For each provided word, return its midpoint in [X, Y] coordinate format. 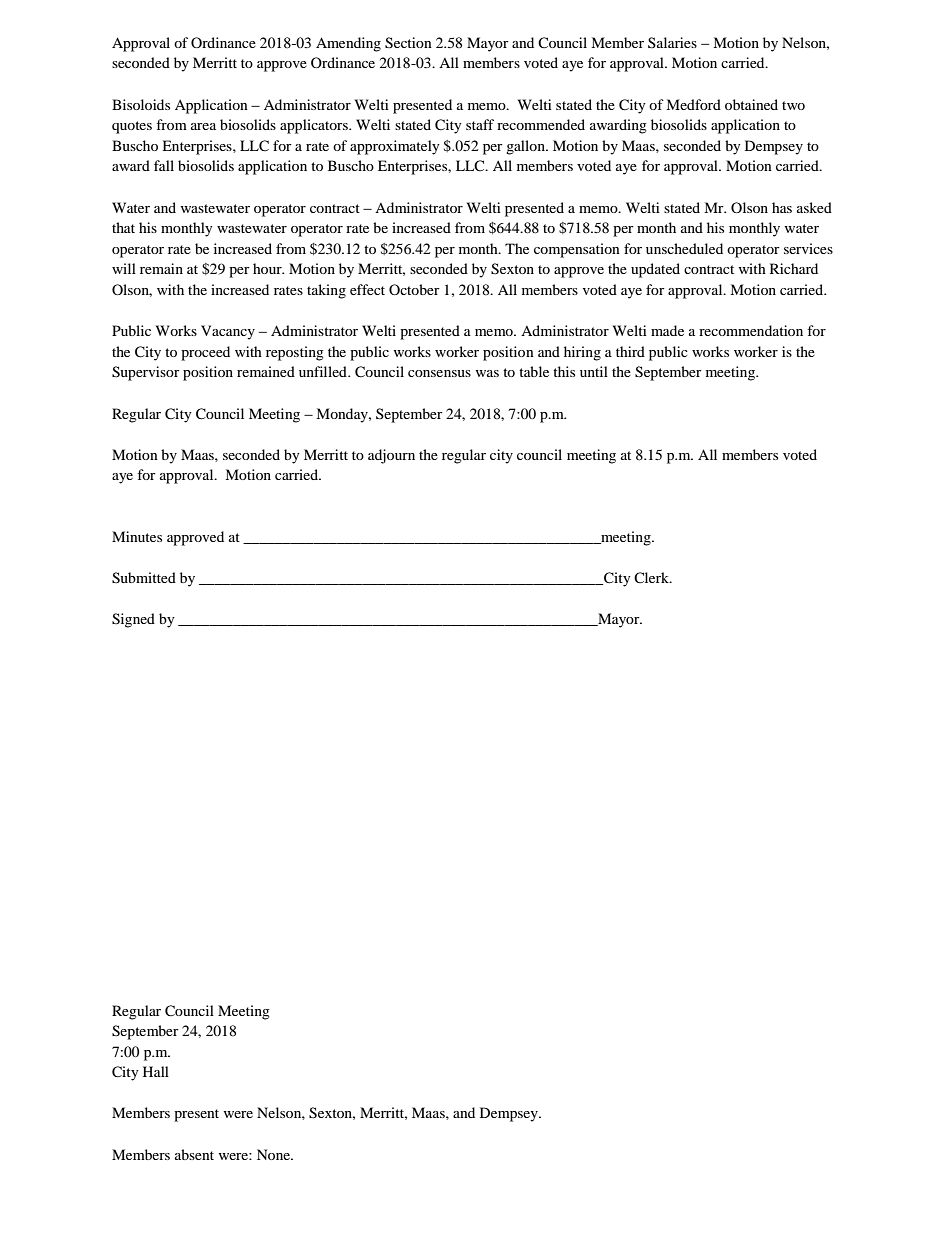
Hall [156, 1071]
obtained [751, 104]
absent [194, 1154]
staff [480, 124]
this [564, 371]
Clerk [653, 577]
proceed [205, 353]
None [274, 1154]
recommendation [751, 330]
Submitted [144, 578]
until [594, 371]
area [203, 126]
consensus [439, 373]
